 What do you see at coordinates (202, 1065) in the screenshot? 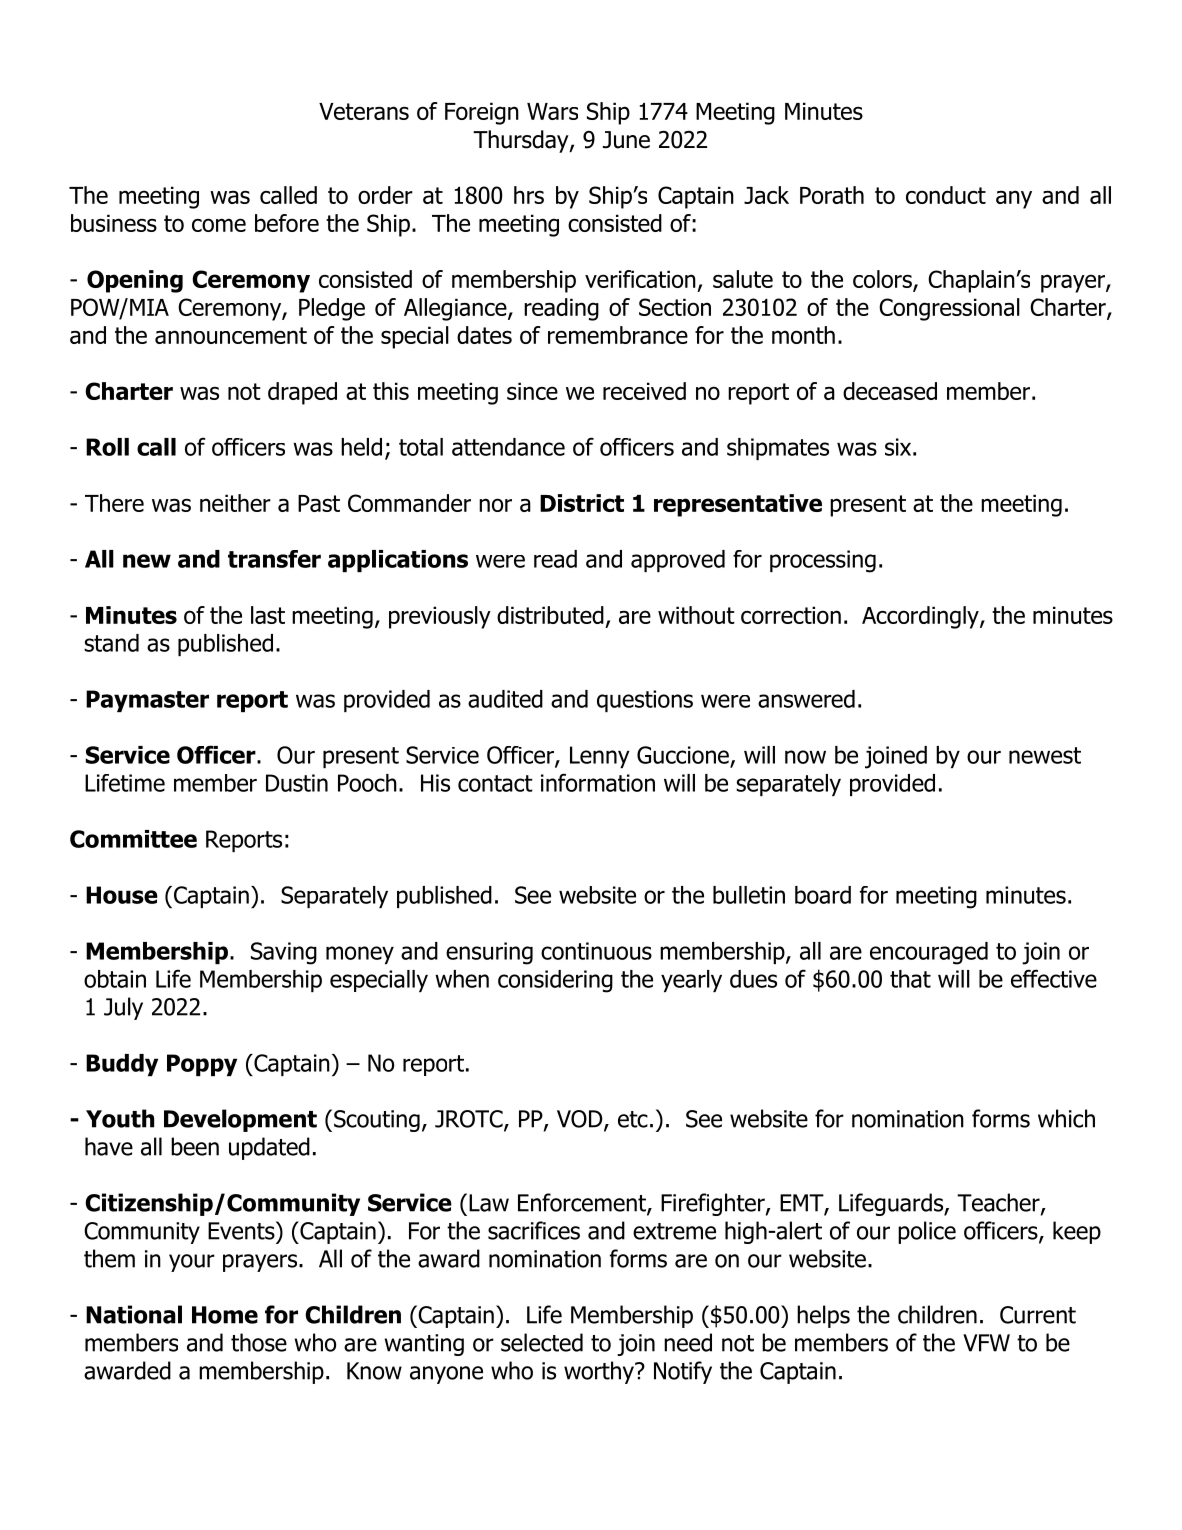
I see `Poppy` at bounding box center [202, 1065].
